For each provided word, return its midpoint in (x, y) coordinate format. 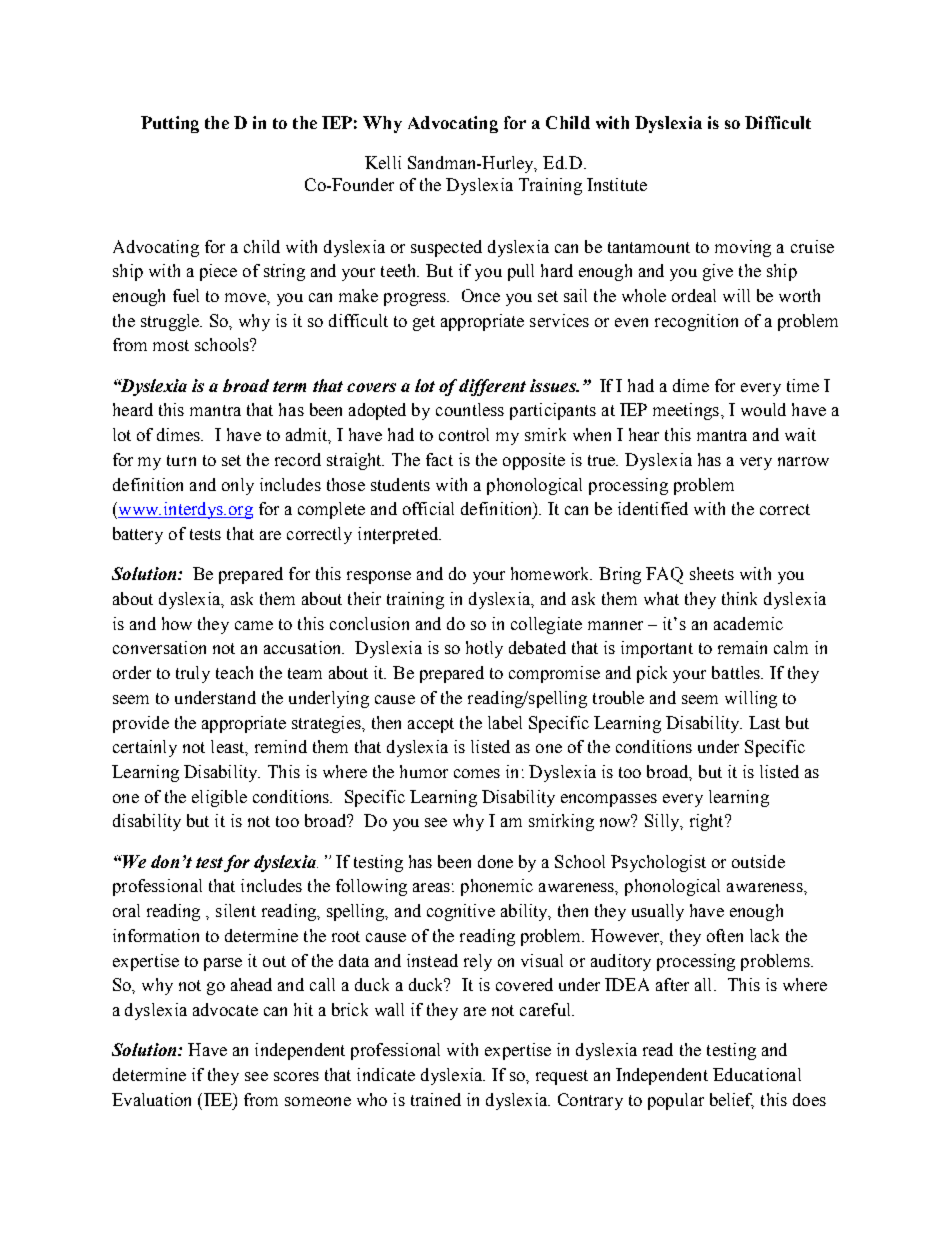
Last (764, 722)
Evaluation (151, 1099)
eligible (219, 798)
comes (477, 773)
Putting (170, 124)
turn (181, 460)
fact (439, 459)
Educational (757, 1074)
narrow (803, 461)
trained (436, 1099)
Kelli (383, 162)
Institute (617, 184)
